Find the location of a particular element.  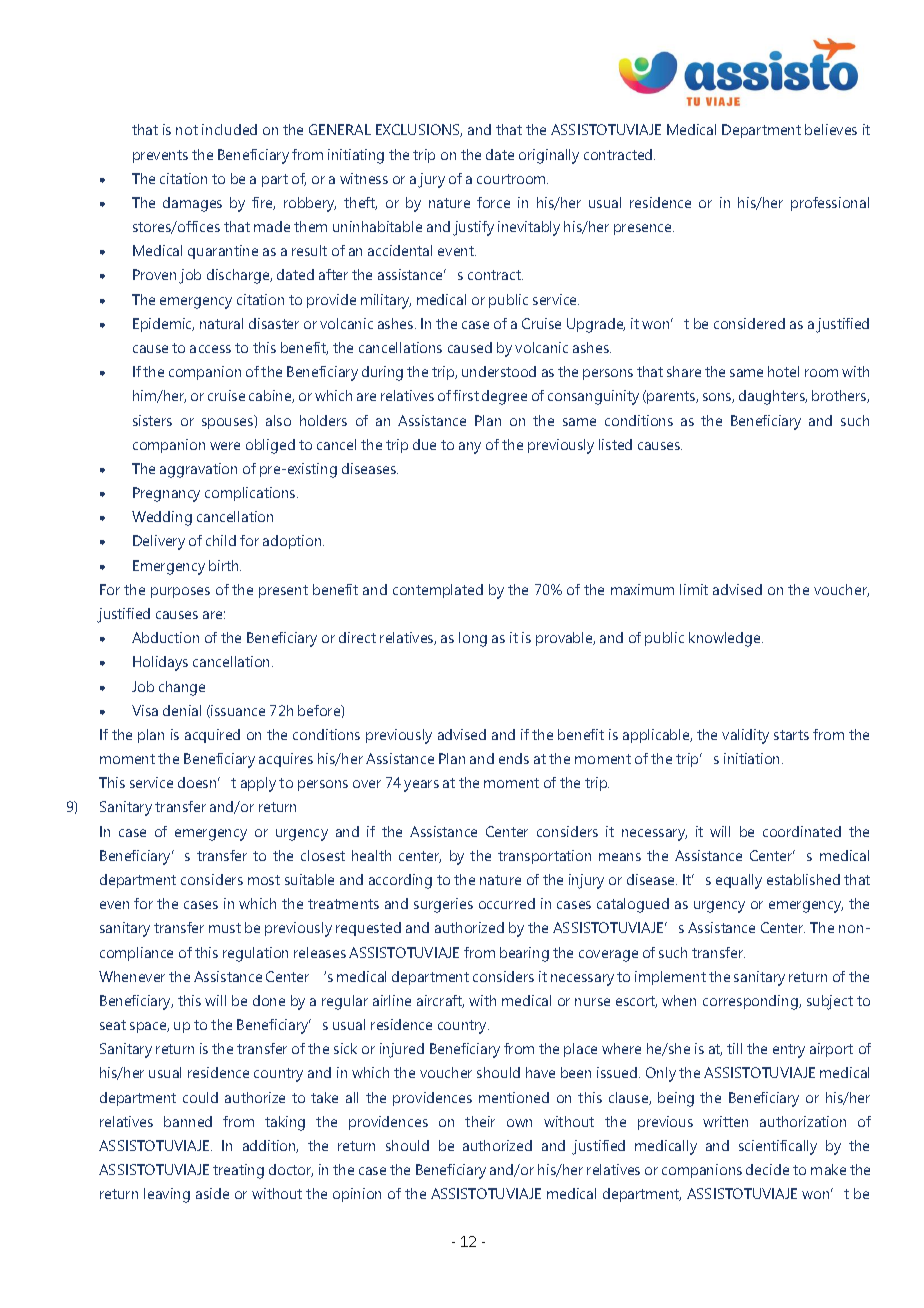

treating is located at coordinates (238, 1171).
